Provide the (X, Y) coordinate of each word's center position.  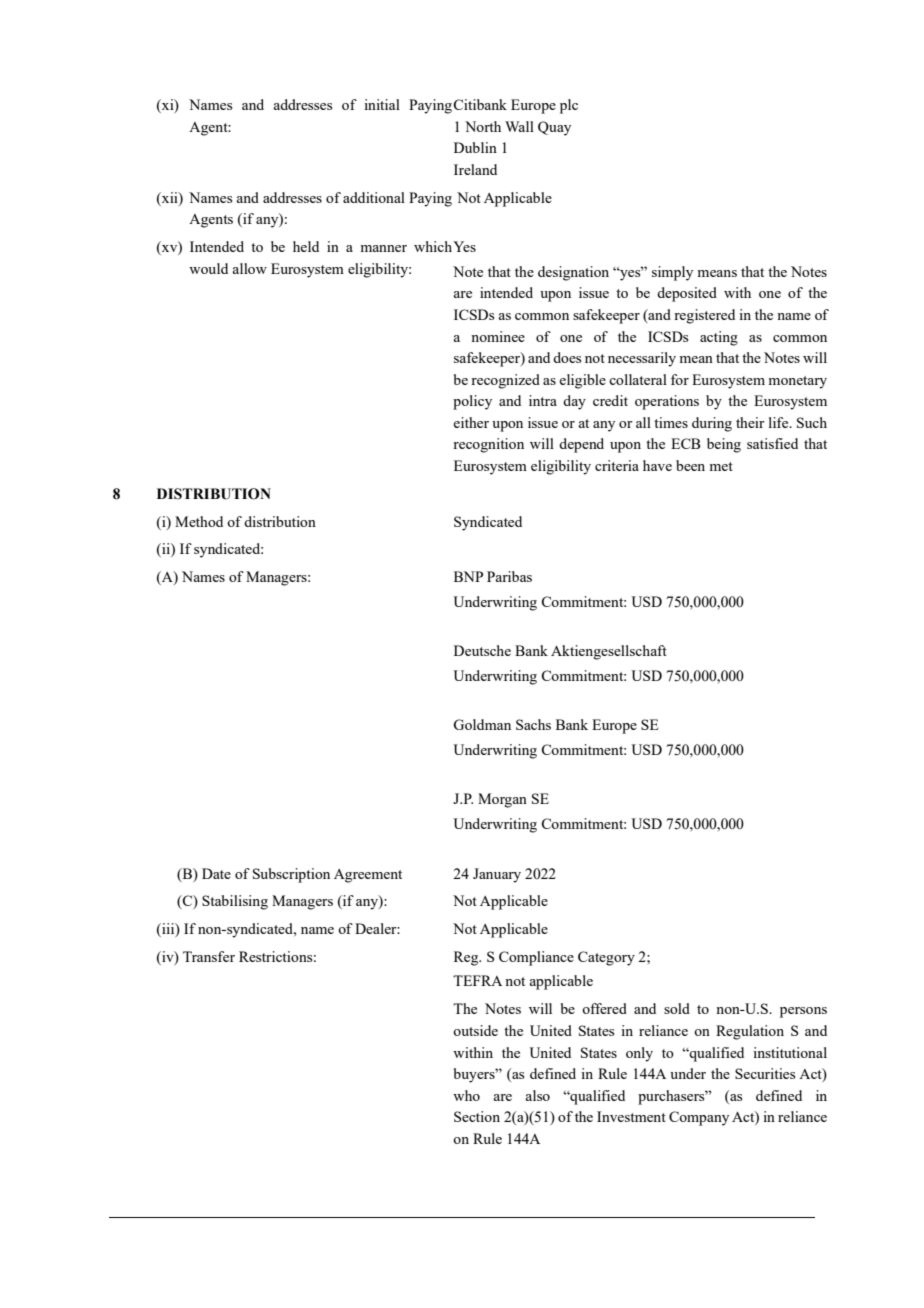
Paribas (509, 576)
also (537, 1095)
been (690, 465)
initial (382, 104)
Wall (519, 126)
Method (199, 521)
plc (569, 106)
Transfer (209, 956)
